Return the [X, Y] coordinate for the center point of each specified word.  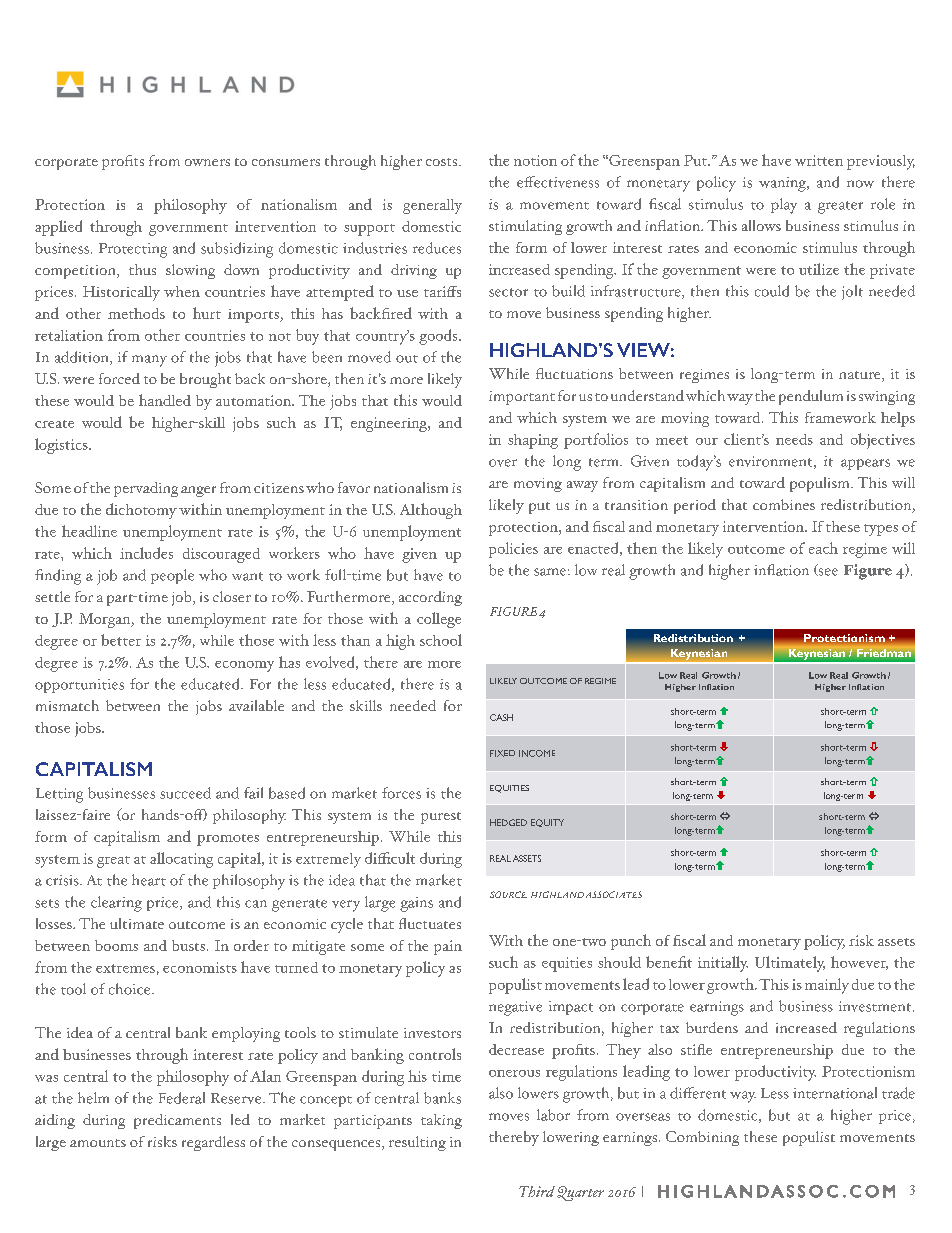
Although [431, 511]
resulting [417, 1143]
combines [784, 504]
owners [207, 162]
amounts [98, 1143]
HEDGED [508, 822]
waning [783, 184]
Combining [702, 1138]
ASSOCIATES [614, 894]
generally [432, 206]
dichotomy [141, 511]
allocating [181, 860]
